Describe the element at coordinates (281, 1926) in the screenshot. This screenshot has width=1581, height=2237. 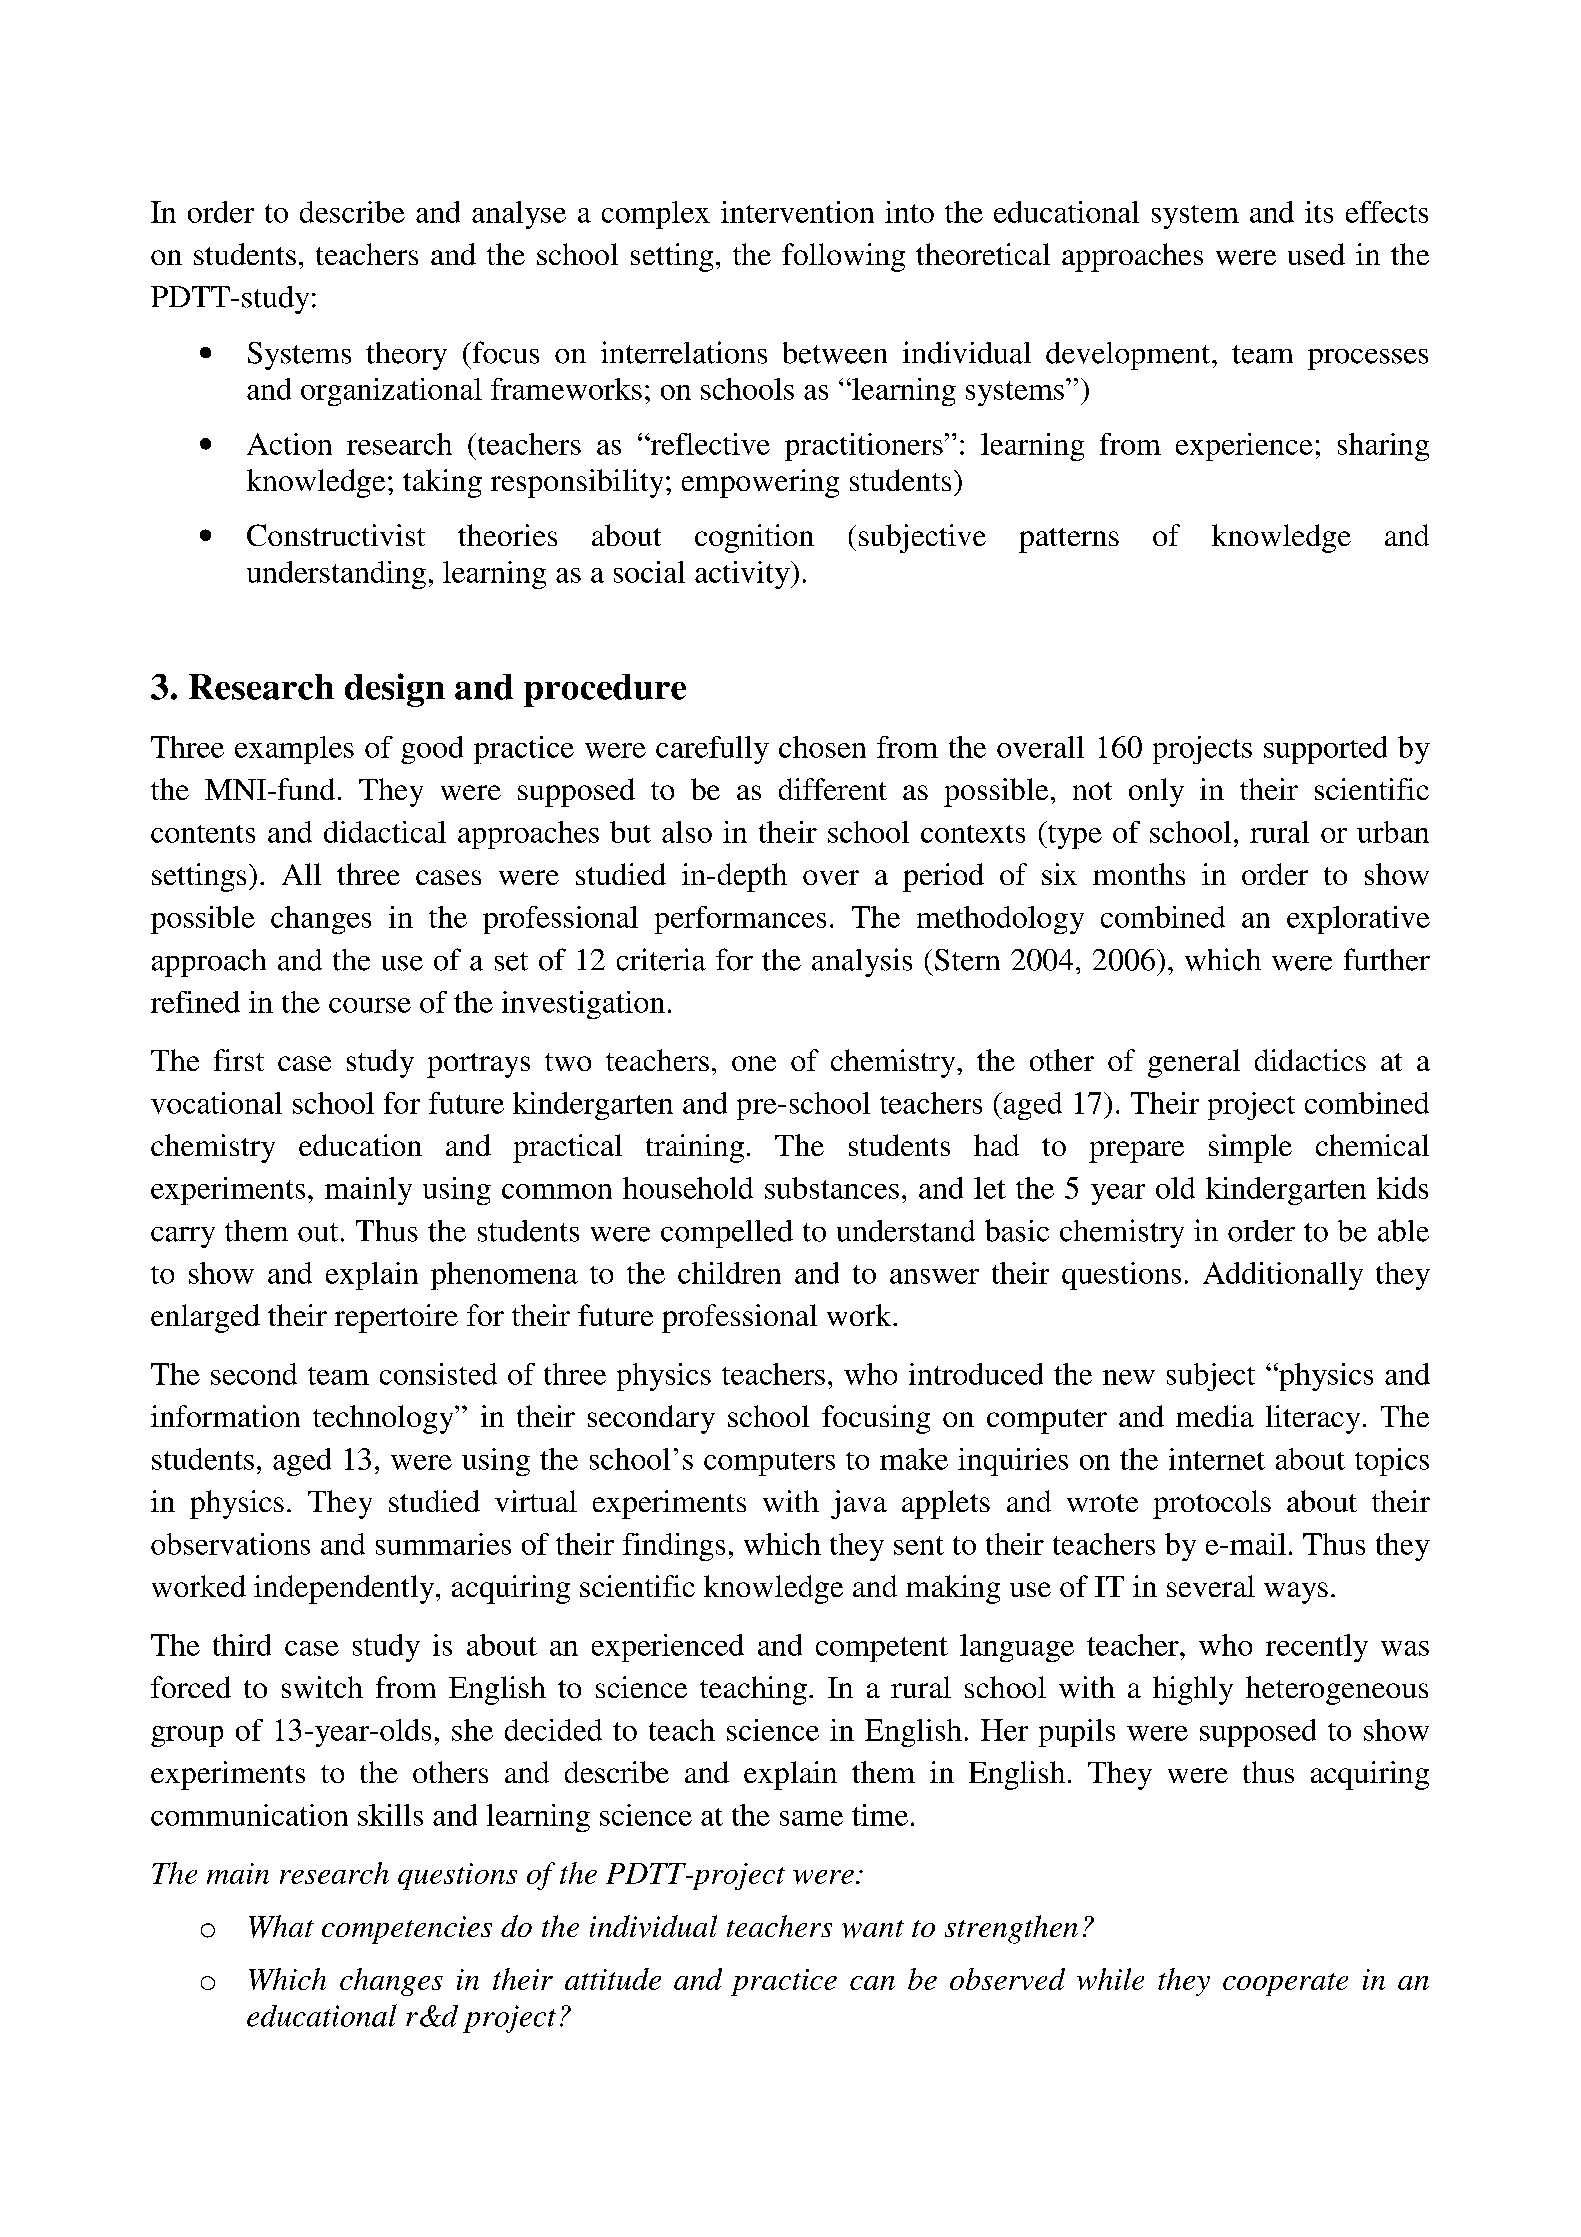
I see `What` at that location.
